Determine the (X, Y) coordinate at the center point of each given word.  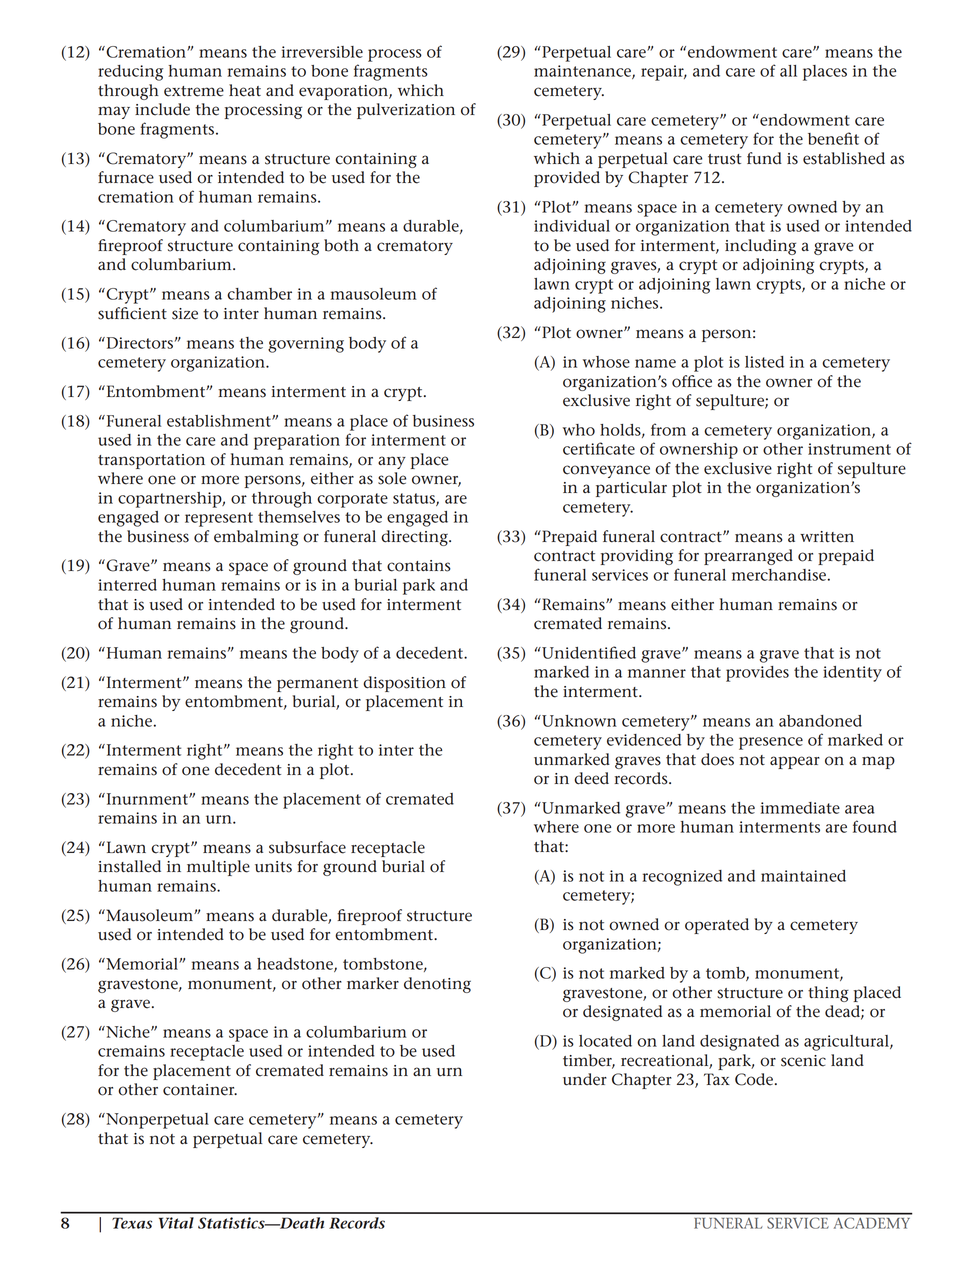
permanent (317, 685)
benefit (833, 138)
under (585, 1079)
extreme (194, 91)
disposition (404, 684)
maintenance (583, 72)
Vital (176, 1223)
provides (757, 674)
